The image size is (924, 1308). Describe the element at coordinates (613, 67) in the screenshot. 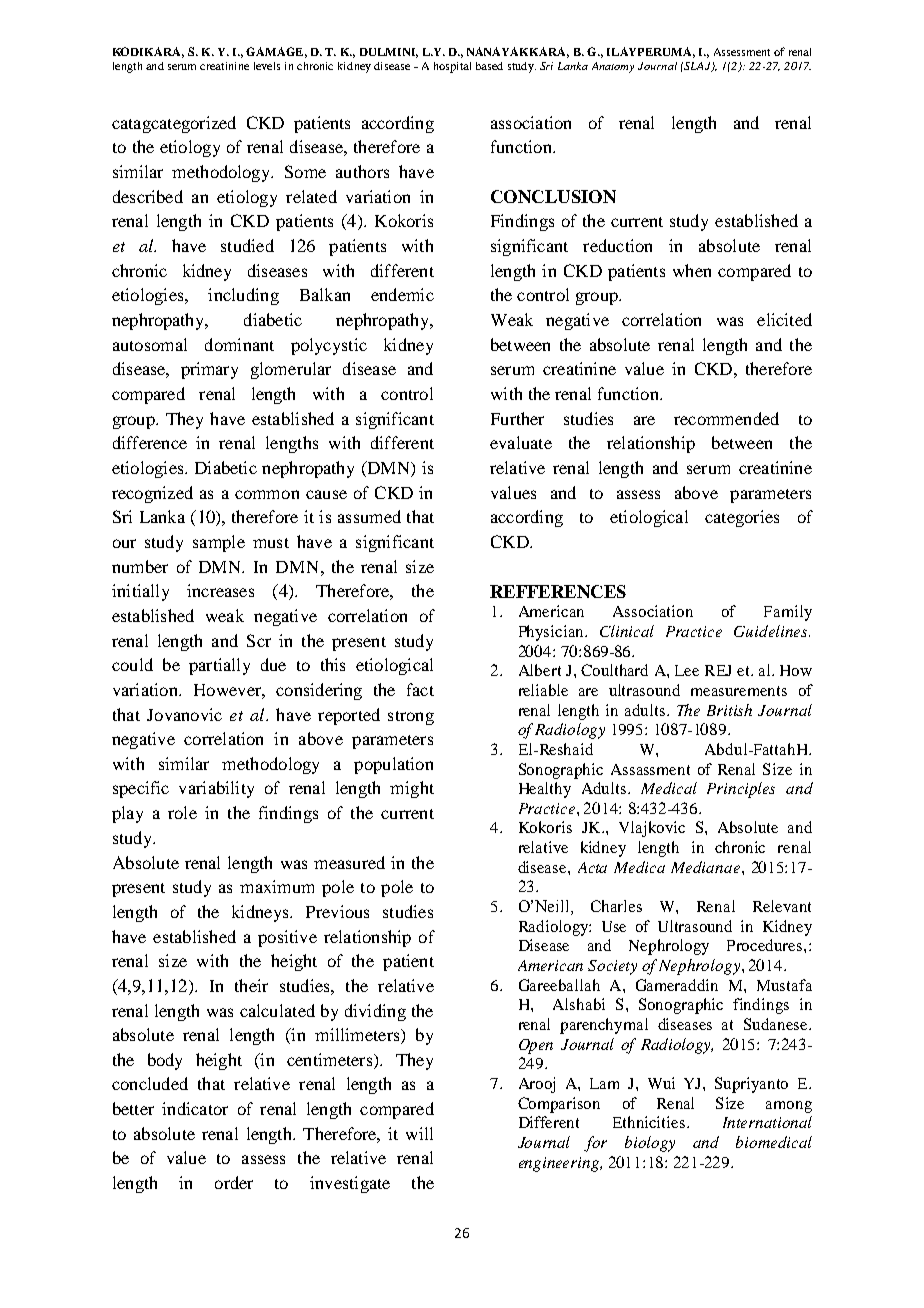

I see `Anatomy` at that location.
